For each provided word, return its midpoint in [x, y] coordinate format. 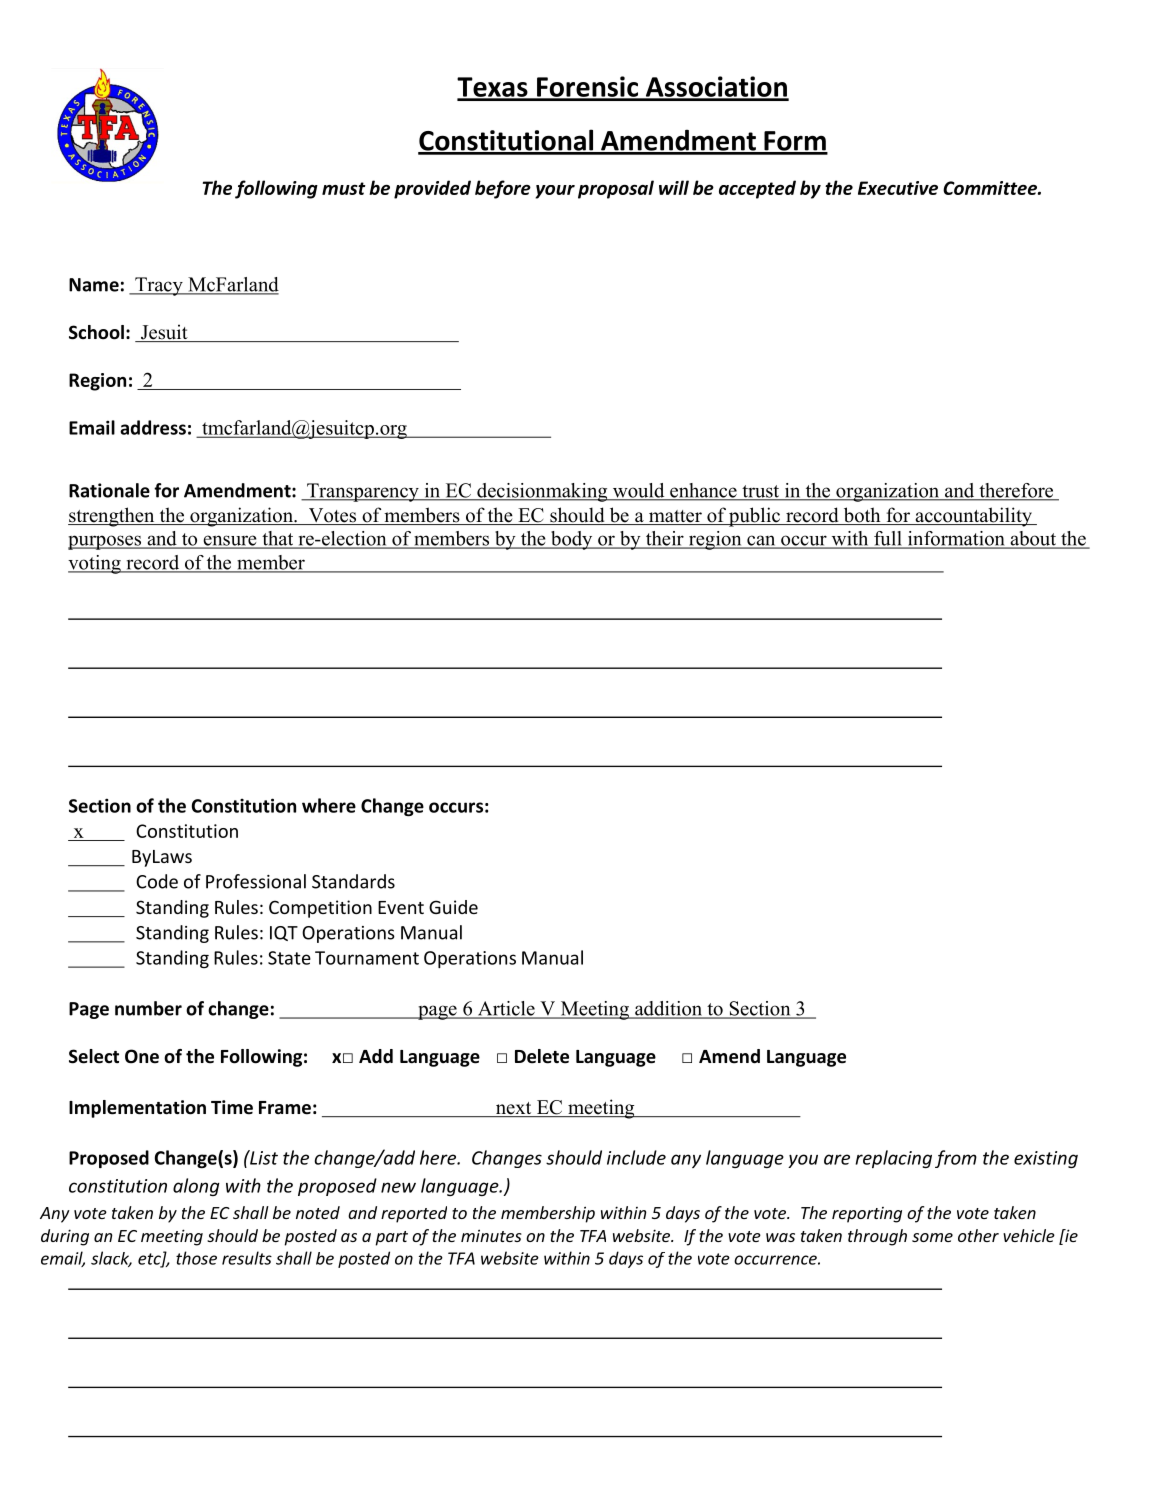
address [153, 427]
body [572, 540]
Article [506, 1009]
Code [157, 881]
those [196, 1258]
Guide [453, 907]
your [555, 192]
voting [95, 564]
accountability [973, 517]
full [888, 539]
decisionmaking [542, 492]
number [148, 1008]
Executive [898, 188]
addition [668, 1009]
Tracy [159, 286]
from [956, 1159]
